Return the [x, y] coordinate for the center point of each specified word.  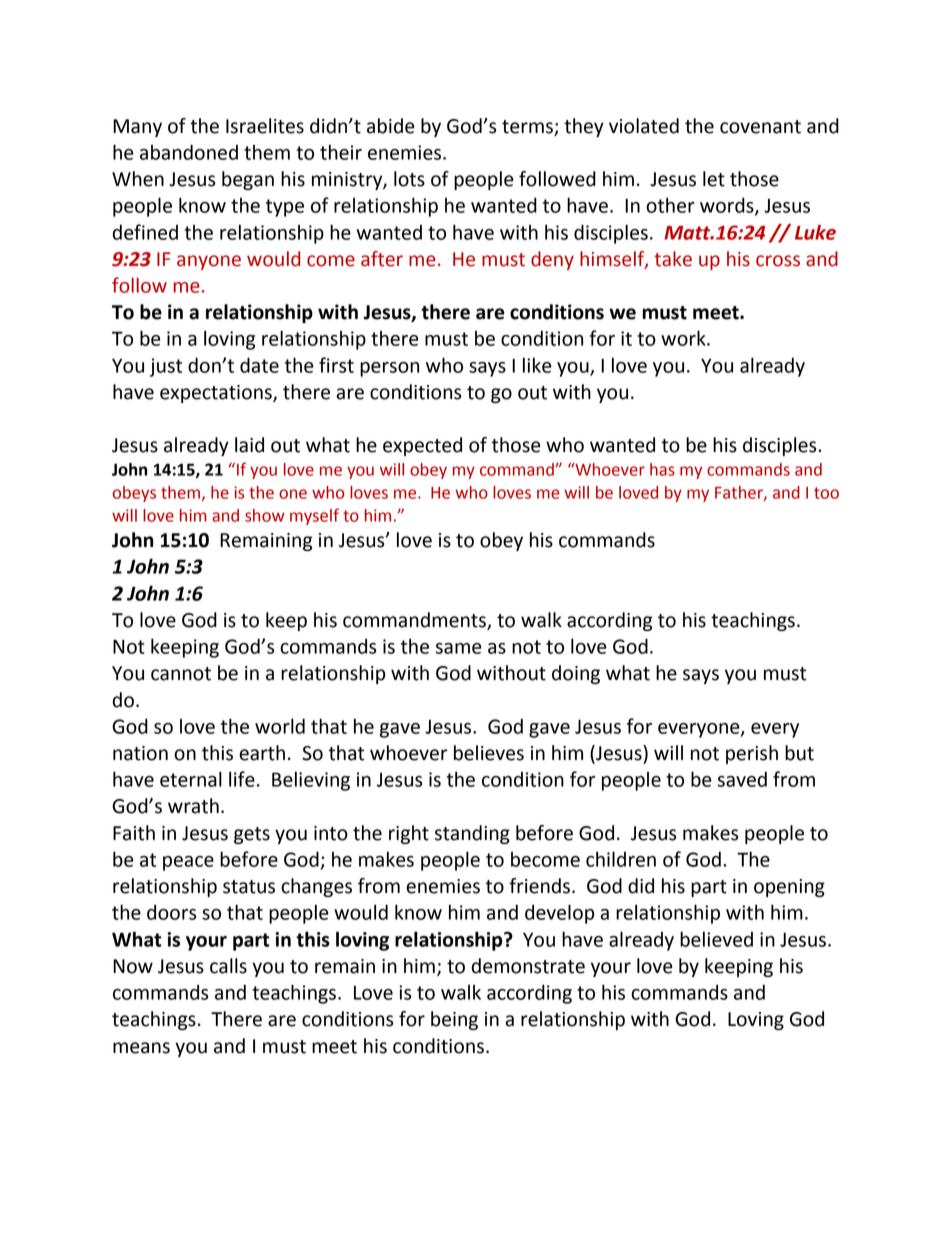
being [454, 1020]
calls [228, 966]
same [459, 648]
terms [527, 127]
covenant [760, 127]
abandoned [189, 152]
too [826, 493]
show [265, 515]
